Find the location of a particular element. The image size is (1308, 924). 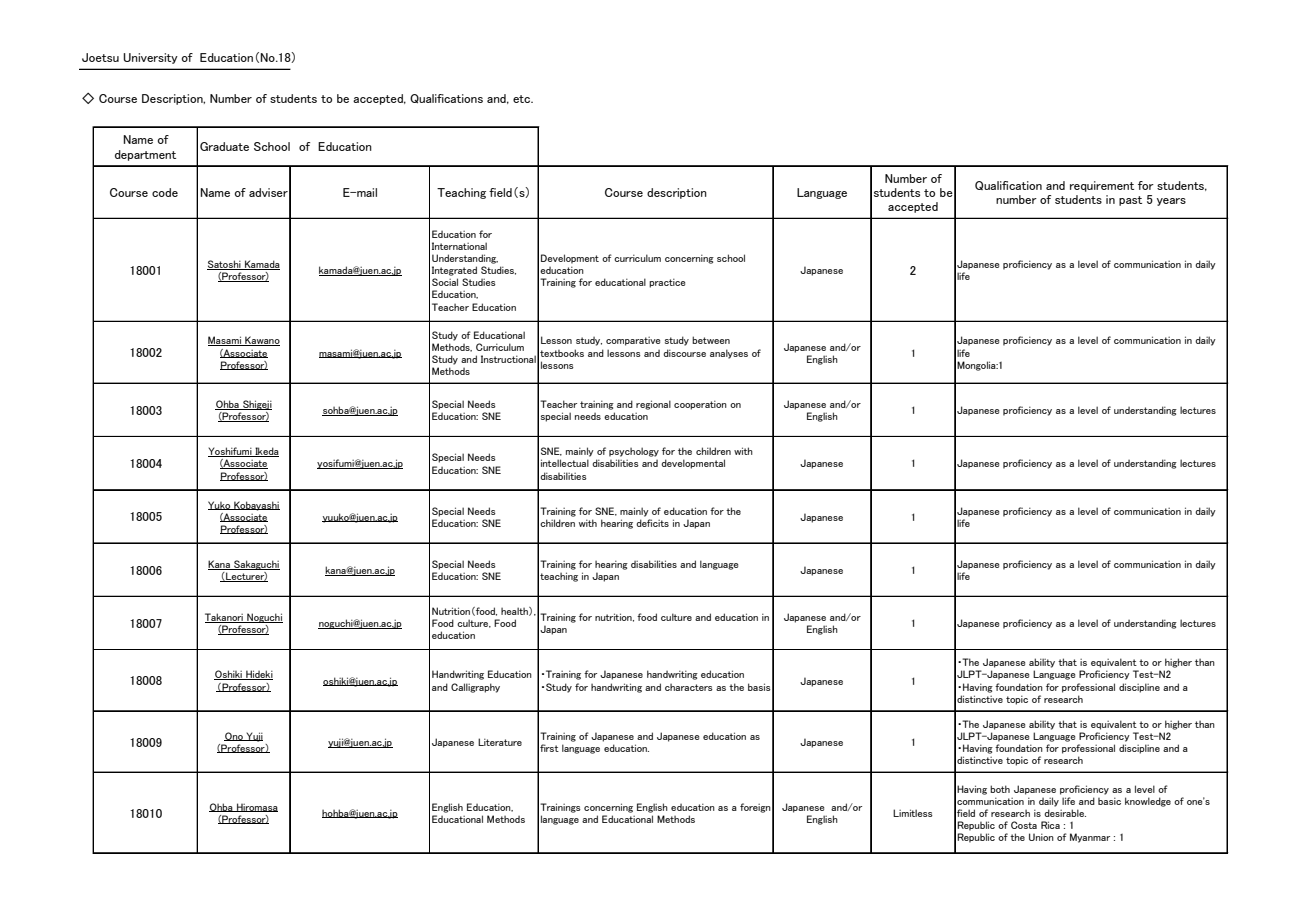

University is located at coordinates (150, 58).
